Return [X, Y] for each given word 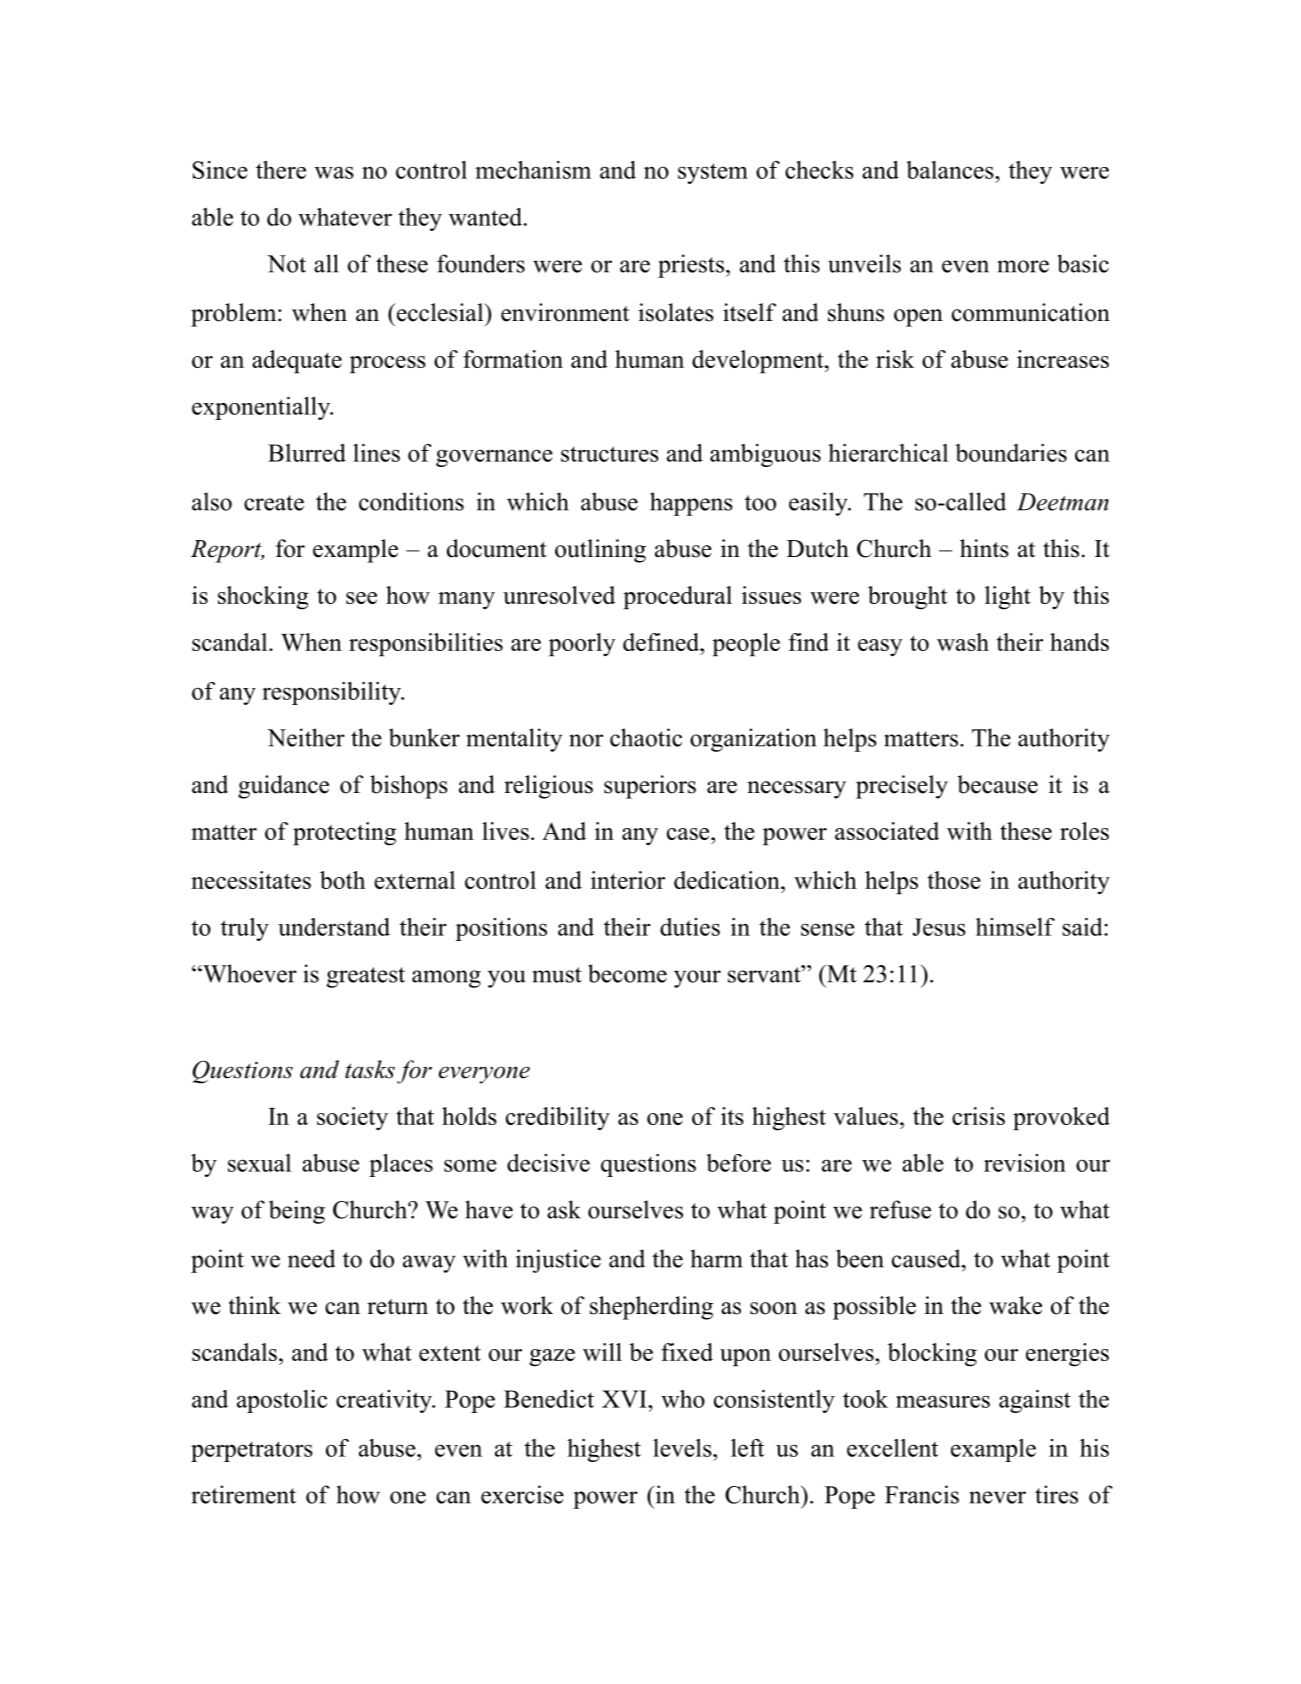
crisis [978, 1116]
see [361, 598]
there [281, 170]
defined [662, 642]
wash [963, 642]
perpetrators [252, 1451]
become [627, 973]
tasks [370, 1069]
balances [951, 170]
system [713, 173]
